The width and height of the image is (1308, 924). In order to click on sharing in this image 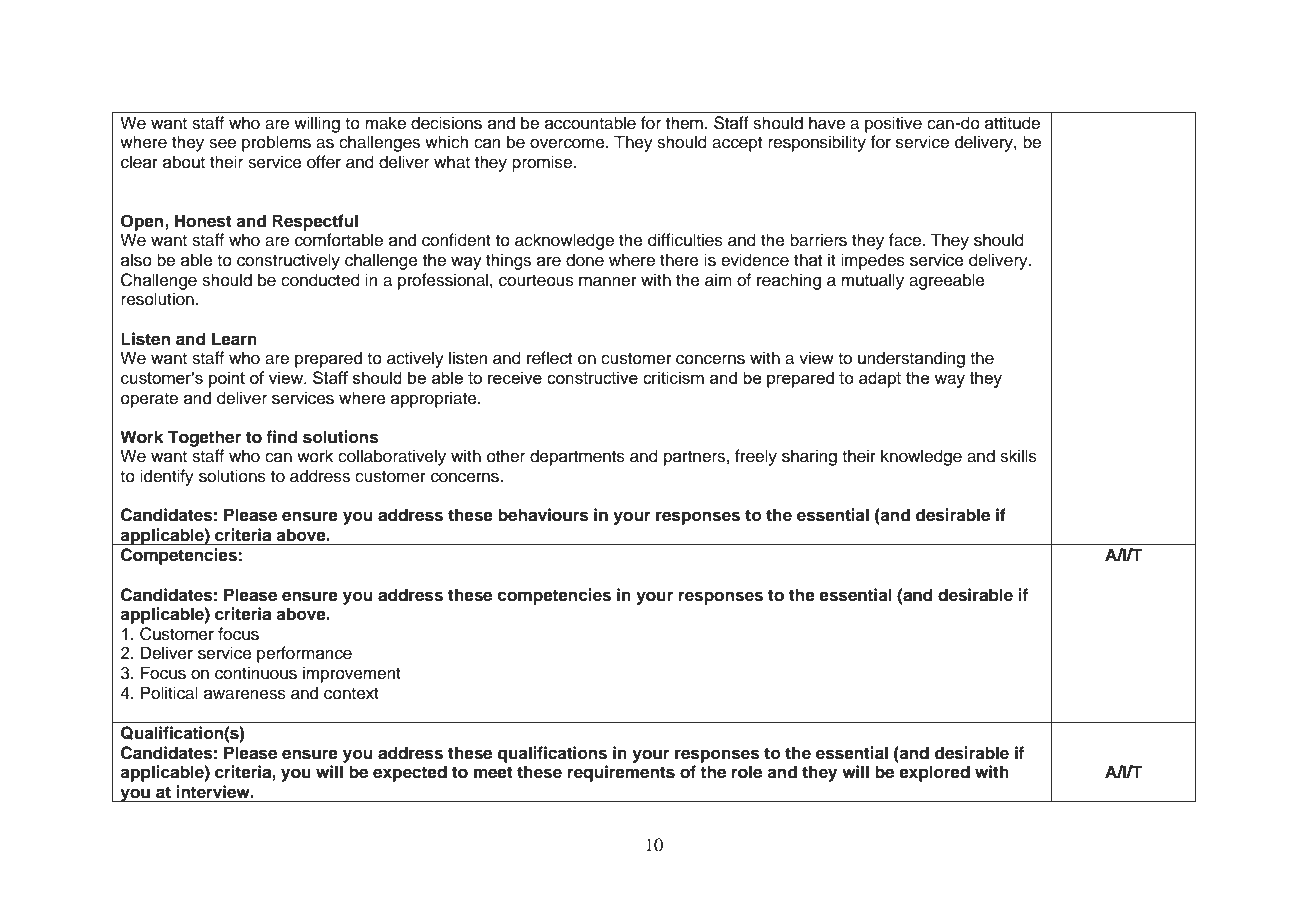, I will do `click(809, 457)`.
